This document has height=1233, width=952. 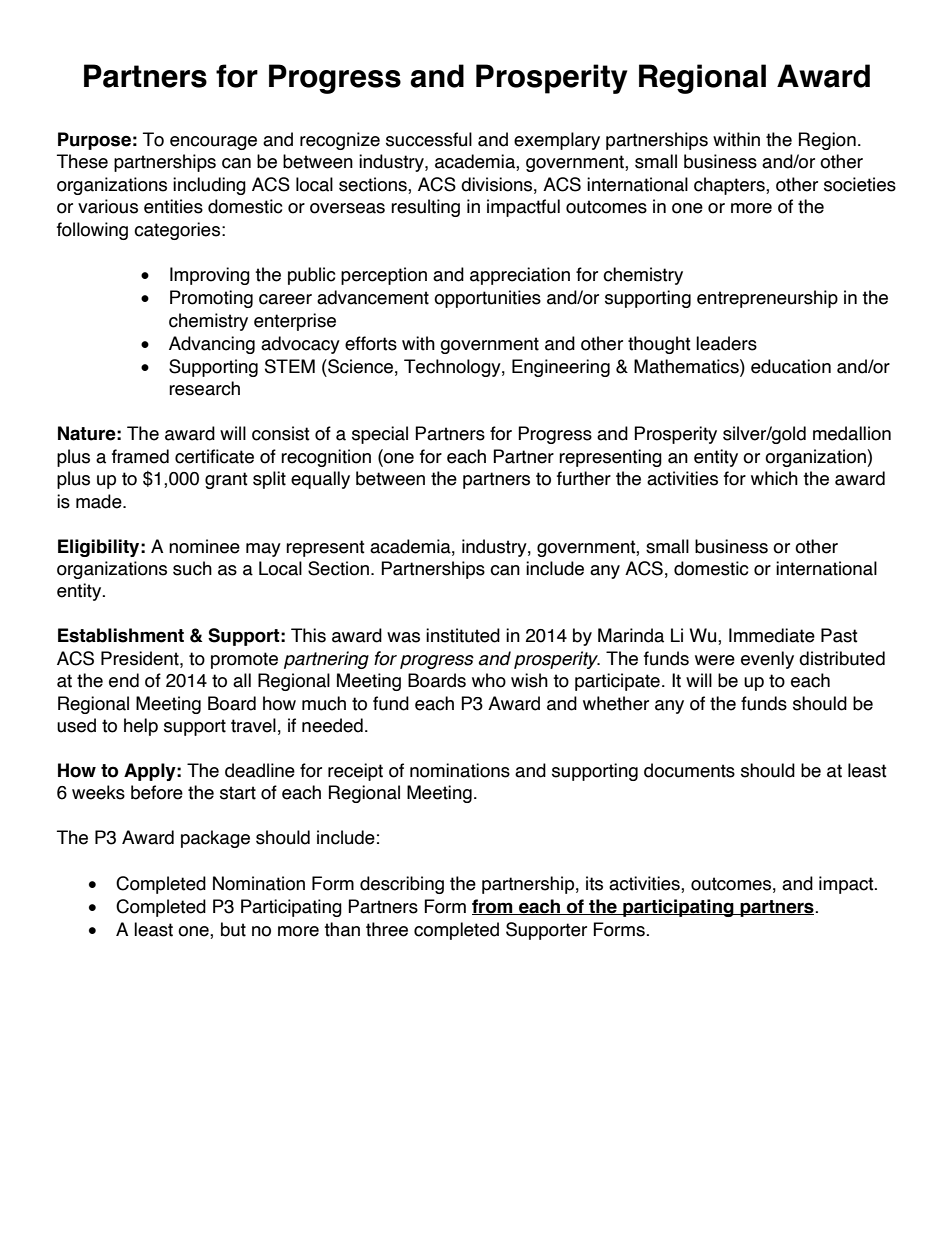 What do you see at coordinates (429, 139) in the document?
I see `successful` at bounding box center [429, 139].
